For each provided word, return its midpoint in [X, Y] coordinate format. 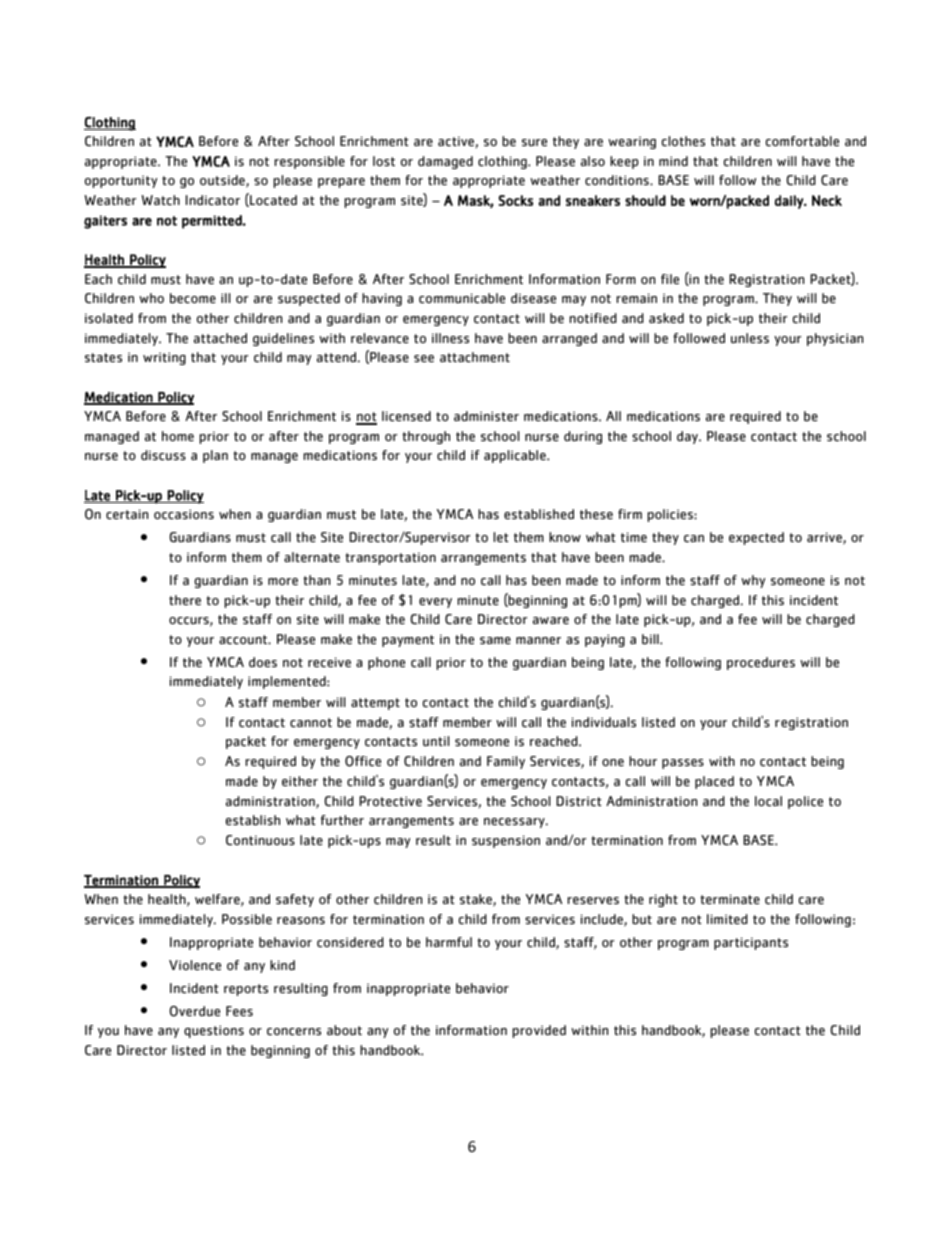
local [768, 801]
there [185, 600]
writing [164, 358]
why [753, 581]
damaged [445, 162]
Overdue [195, 1011]
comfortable [802, 141]
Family [506, 762]
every [435, 603]
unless [750, 338]
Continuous [260, 840]
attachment [475, 357]
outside [223, 181]
